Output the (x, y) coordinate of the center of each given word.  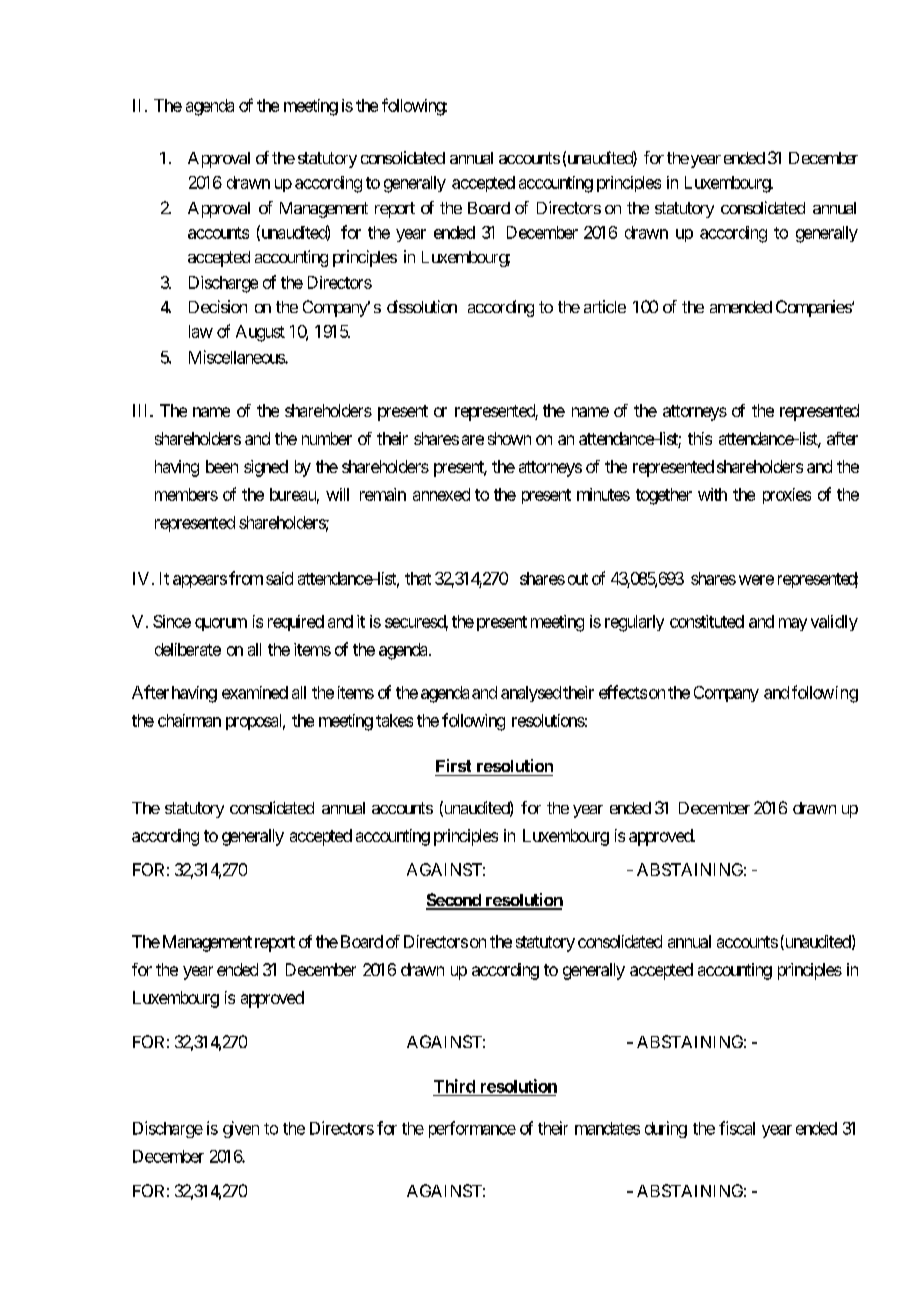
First (453, 765)
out (578, 579)
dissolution (422, 306)
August (260, 333)
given (241, 1129)
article (605, 306)
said (279, 578)
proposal (255, 722)
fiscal (737, 1128)
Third (454, 1086)
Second (454, 901)
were (756, 580)
